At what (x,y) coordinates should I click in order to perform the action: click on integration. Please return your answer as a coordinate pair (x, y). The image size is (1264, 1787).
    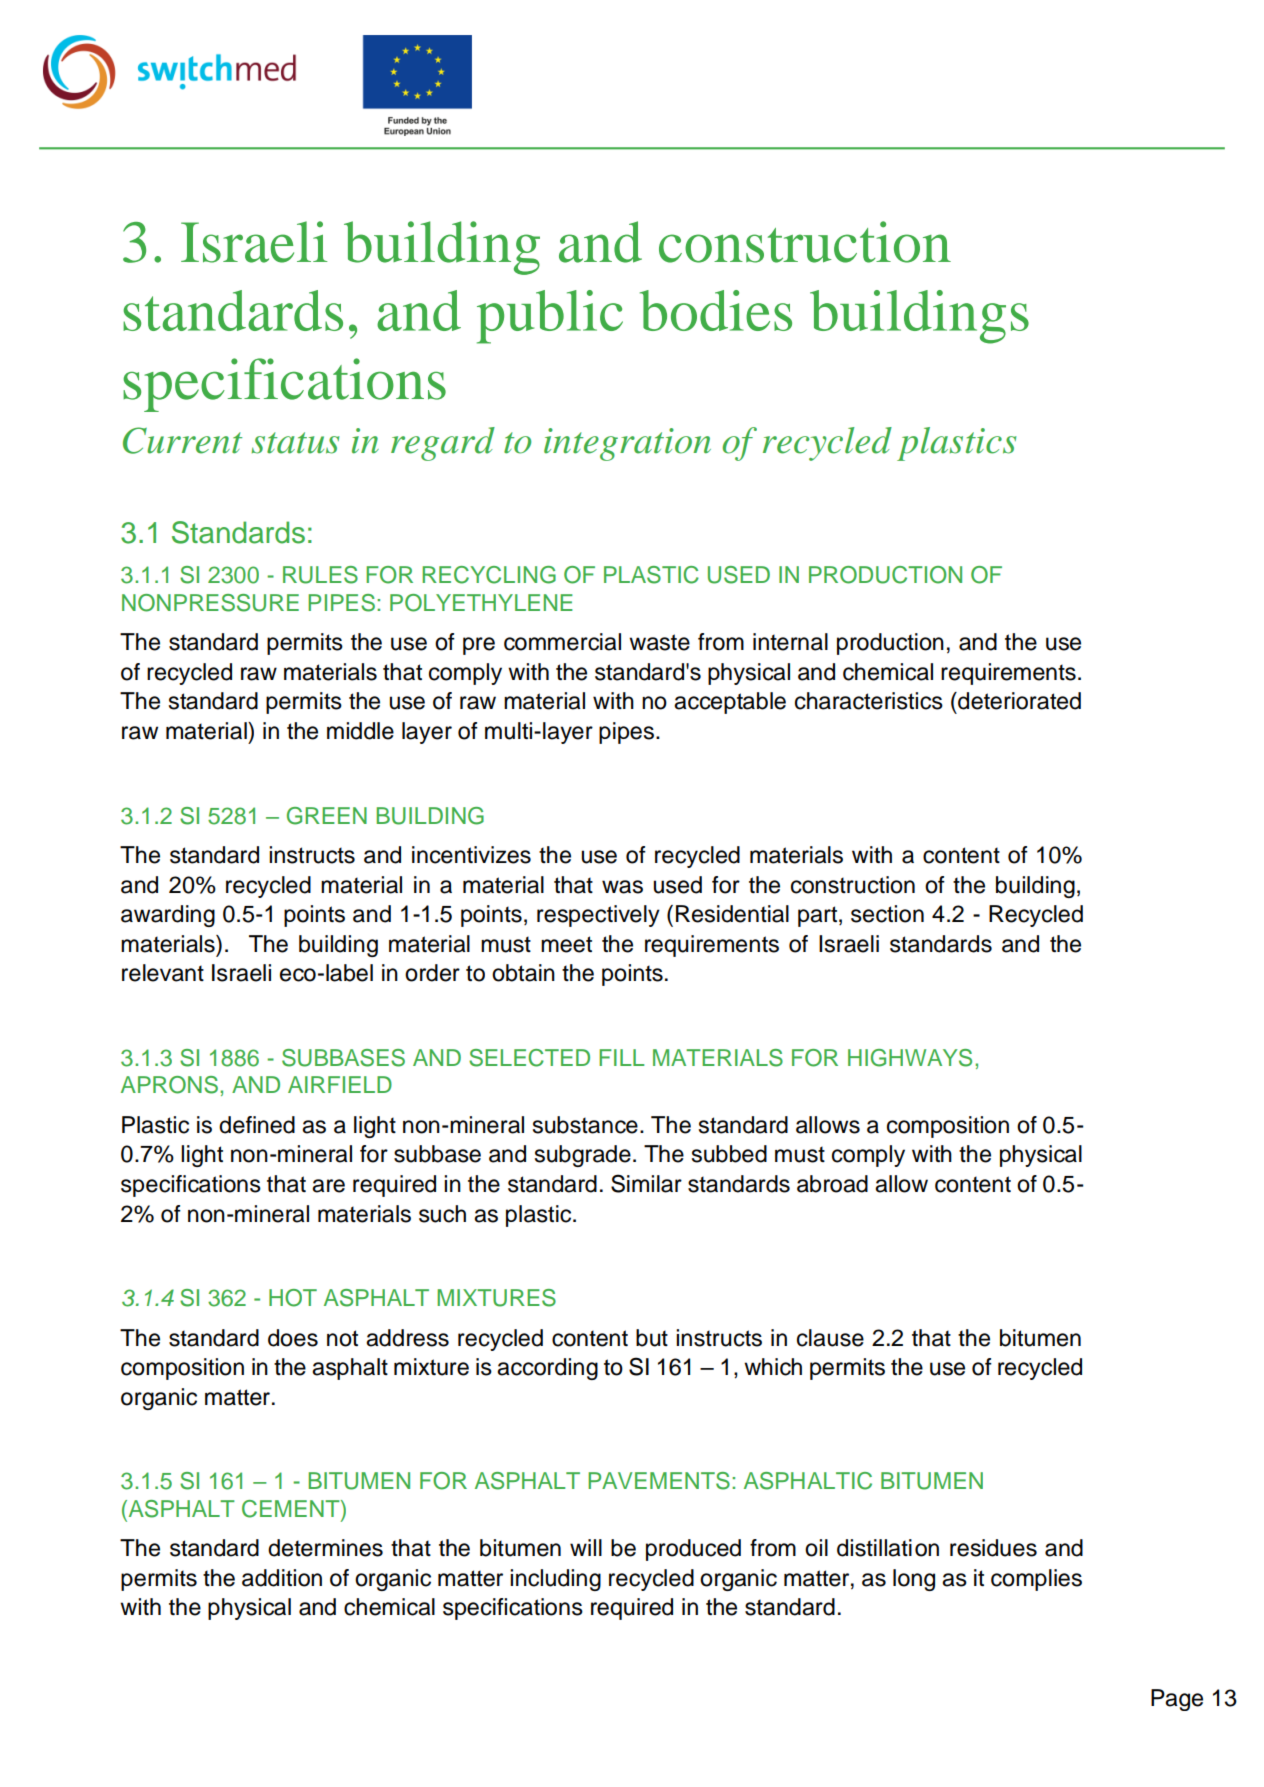
    Looking at the image, I should click on (627, 444).
